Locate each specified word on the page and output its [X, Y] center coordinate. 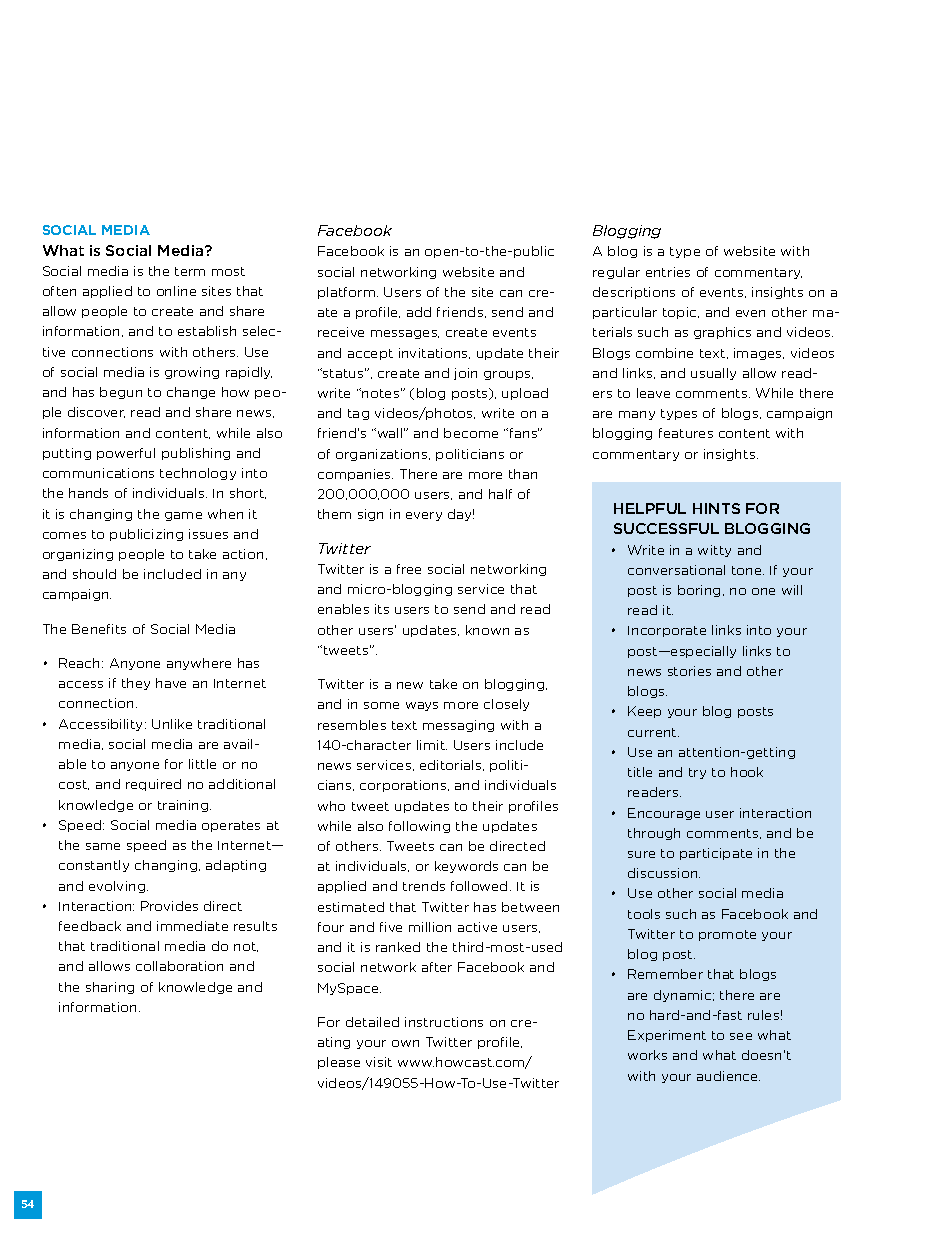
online [176, 291]
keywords [466, 867]
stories [689, 671]
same [103, 846]
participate [716, 854]
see [741, 1036]
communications [98, 473]
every [424, 516]
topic [681, 313]
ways [422, 706]
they [136, 684]
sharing [110, 988]
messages [405, 334]
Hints [716, 508]
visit [379, 1062]
